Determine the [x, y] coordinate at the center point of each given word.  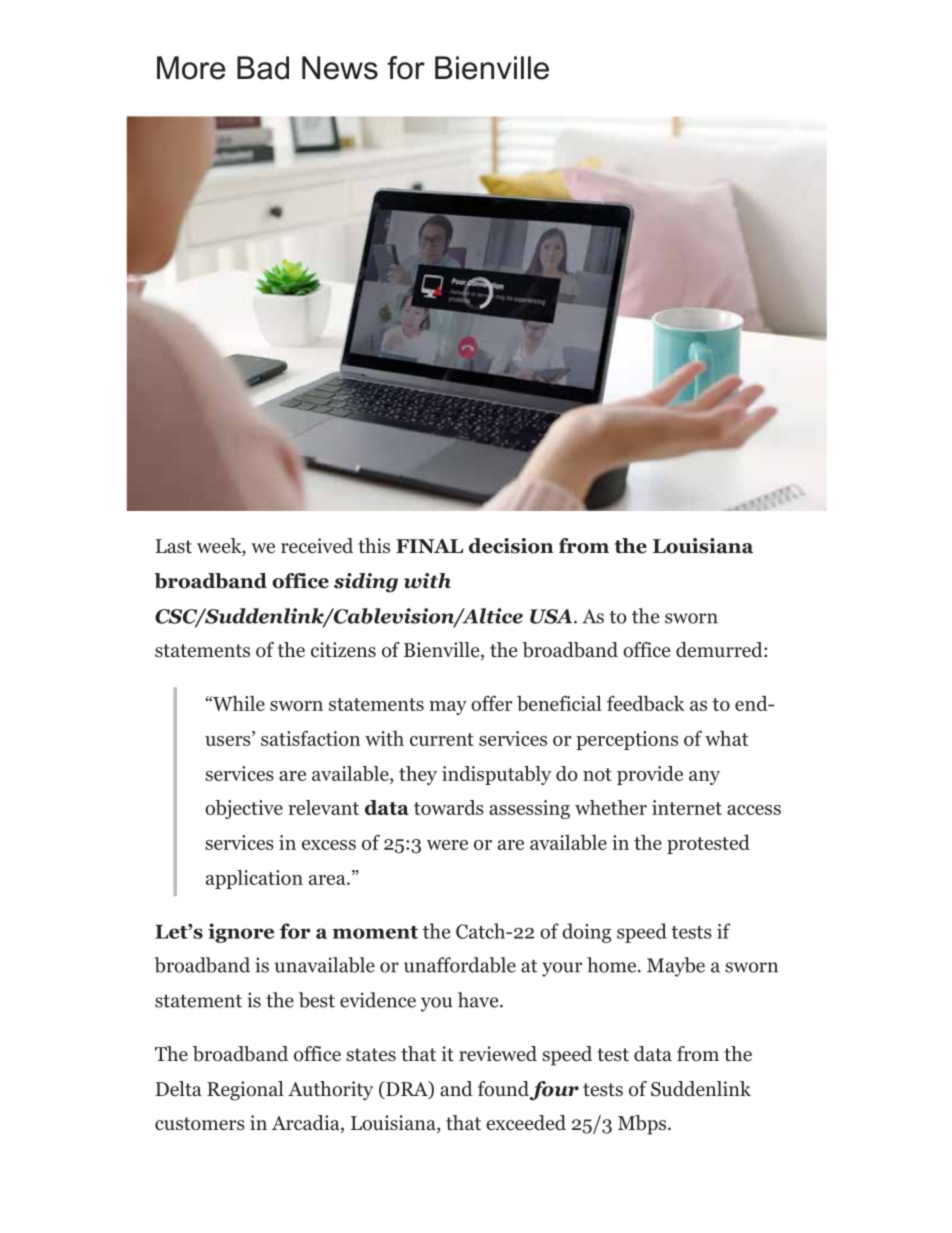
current [442, 739]
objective [244, 809]
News [340, 68]
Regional [245, 1091]
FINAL [429, 546]
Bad [263, 68]
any [704, 778]
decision [511, 546]
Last [174, 546]
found [503, 1089]
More [191, 68]
